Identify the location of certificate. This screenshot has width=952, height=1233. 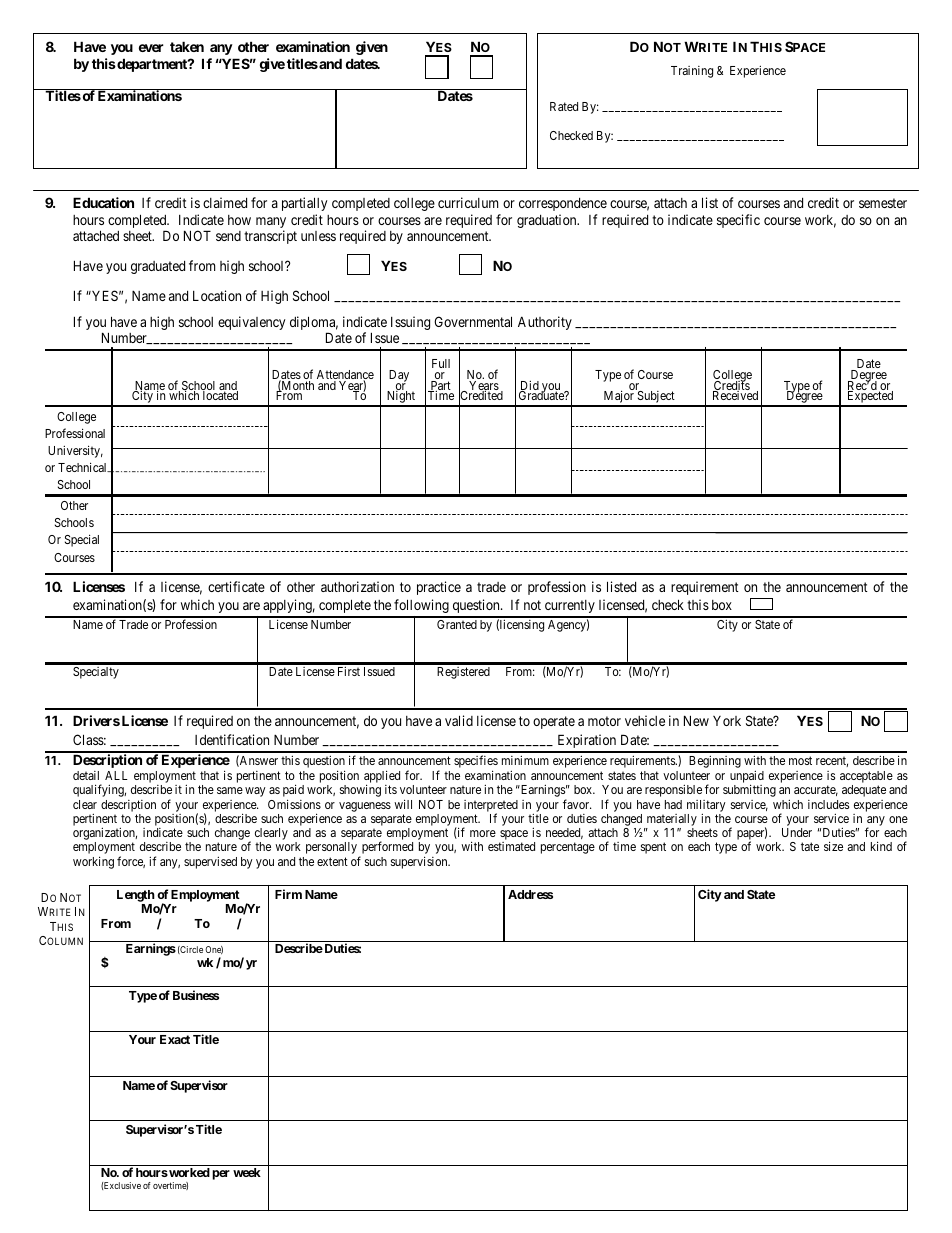
(236, 586).
